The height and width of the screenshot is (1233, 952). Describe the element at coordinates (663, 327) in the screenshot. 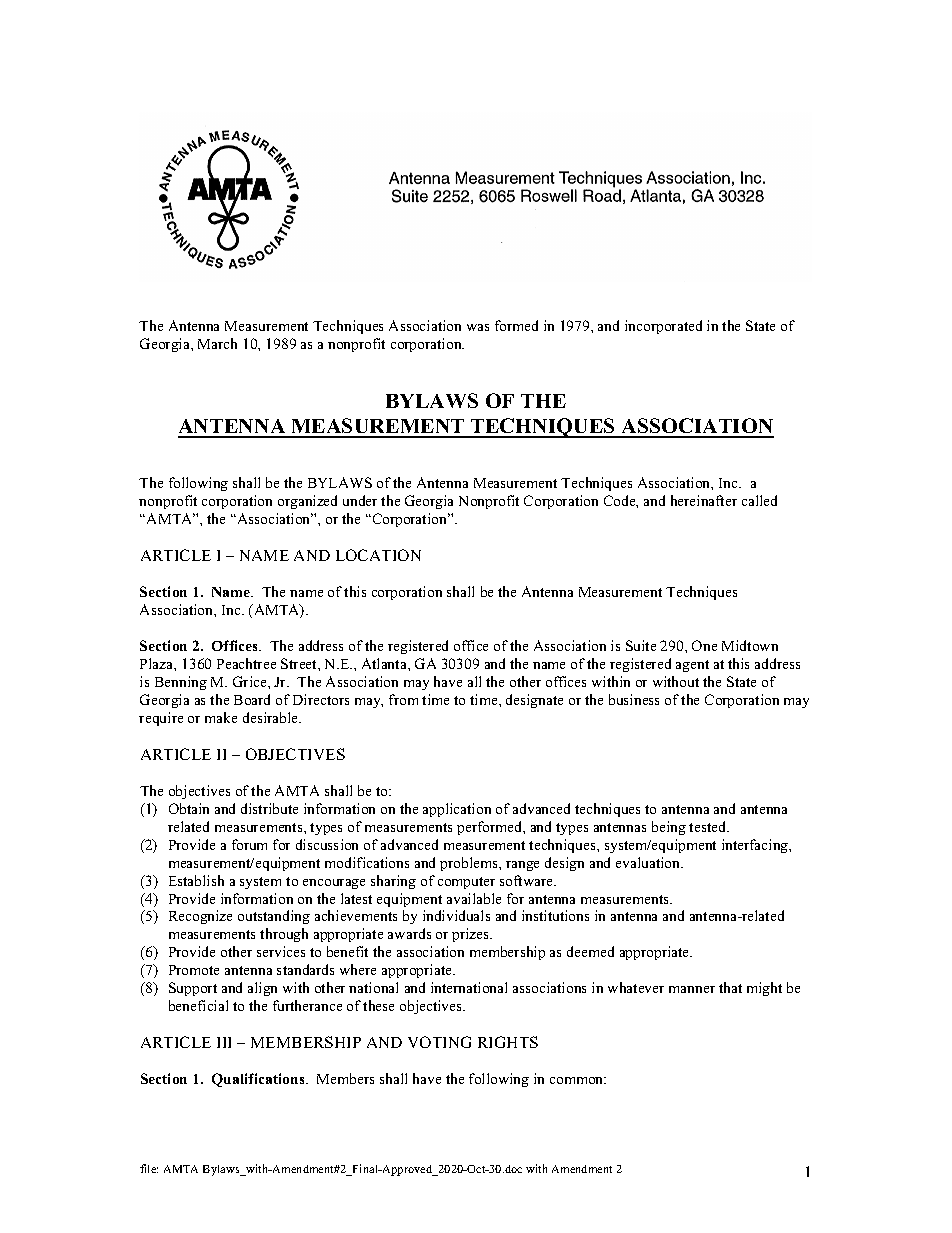

I see `incorporated` at that location.
